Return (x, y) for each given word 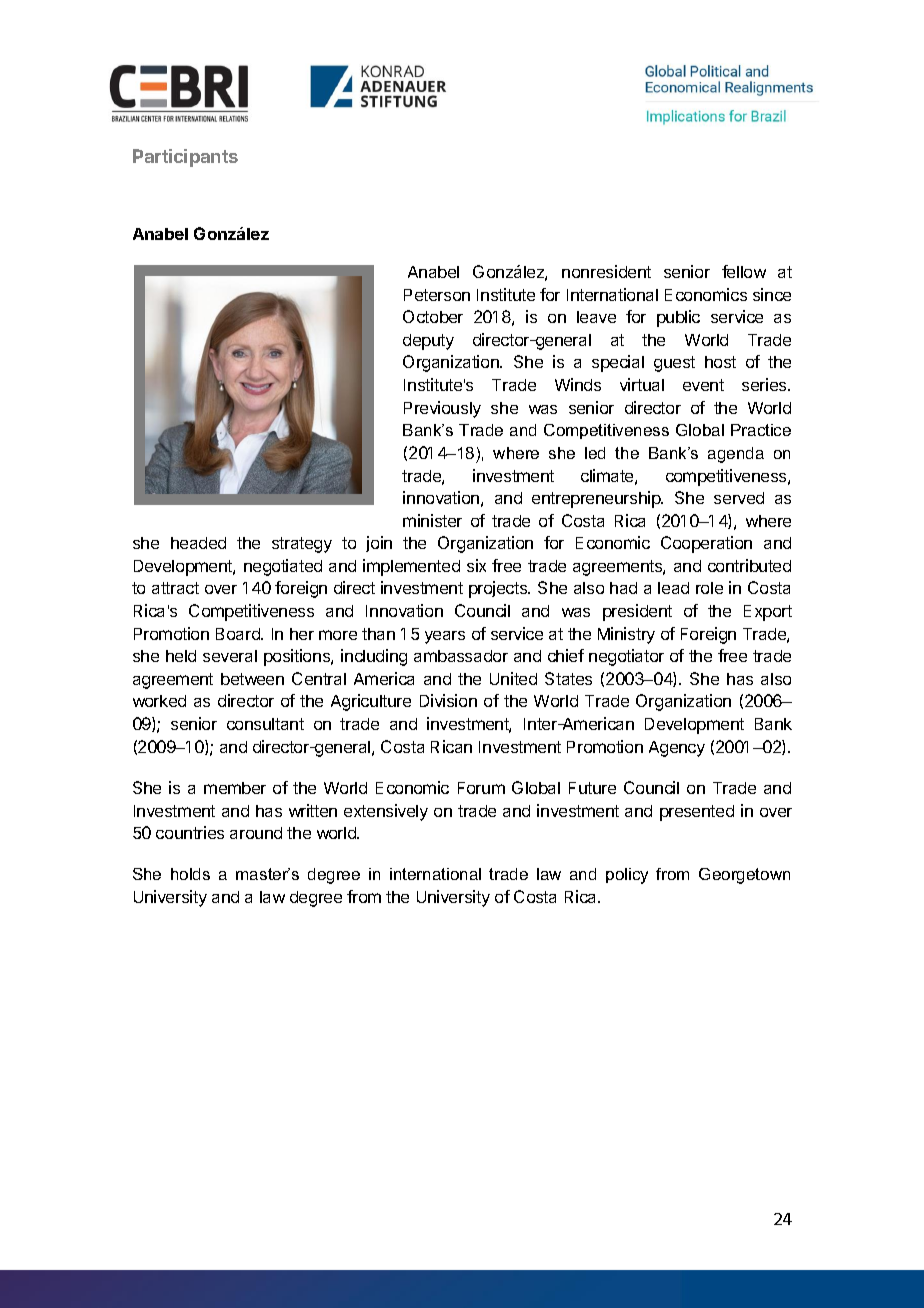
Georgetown (744, 876)
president (637, 612)
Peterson (437, 295)
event (703, 385)
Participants (185, 158)
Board (239, 634)
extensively (386, 812)
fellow (744, 271)
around (256, 833)
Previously (442, 409)
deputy (428, 342)
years (445, 637)
